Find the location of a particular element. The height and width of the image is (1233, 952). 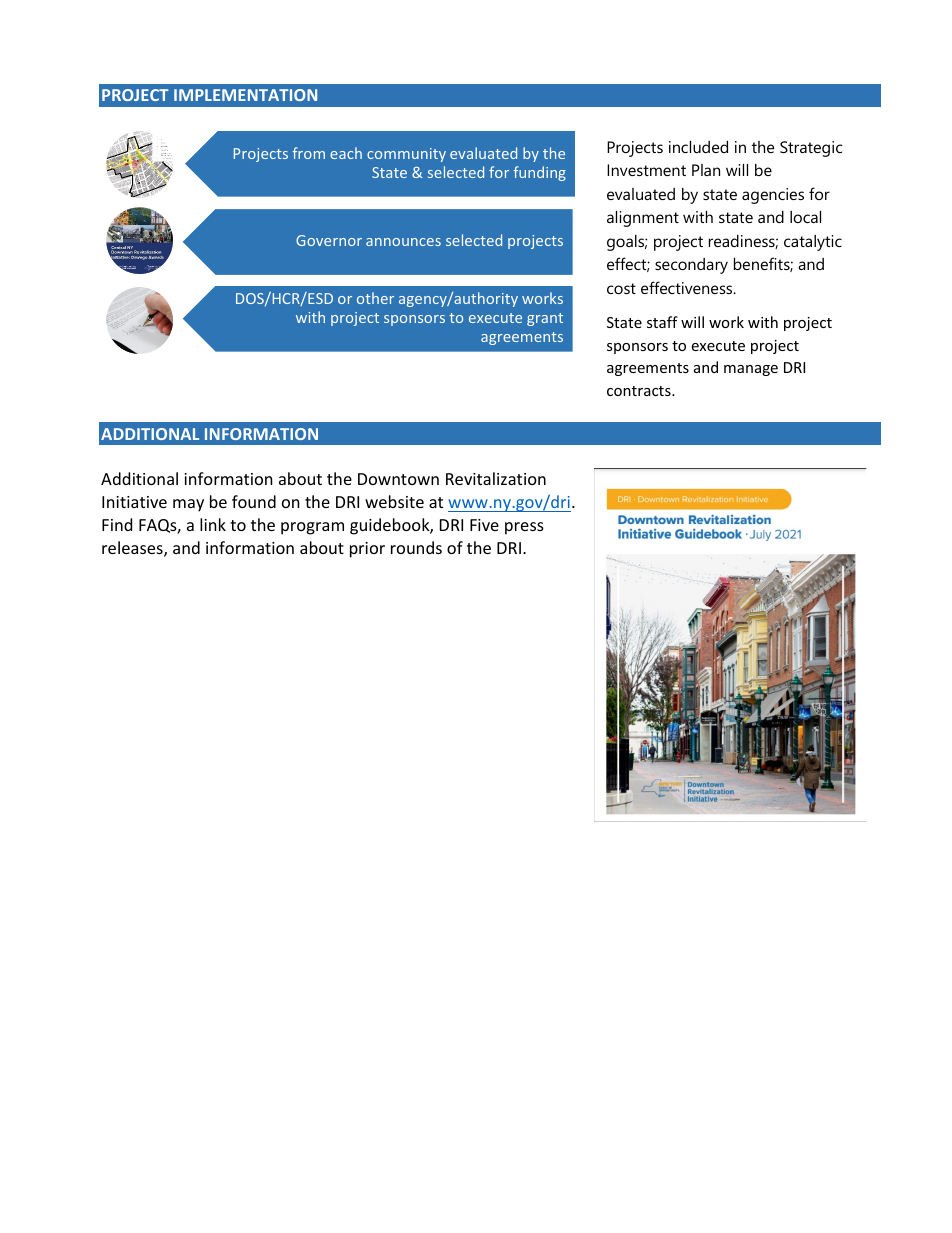

IMPLEMENTATION is located at coordinates (245, 95).
